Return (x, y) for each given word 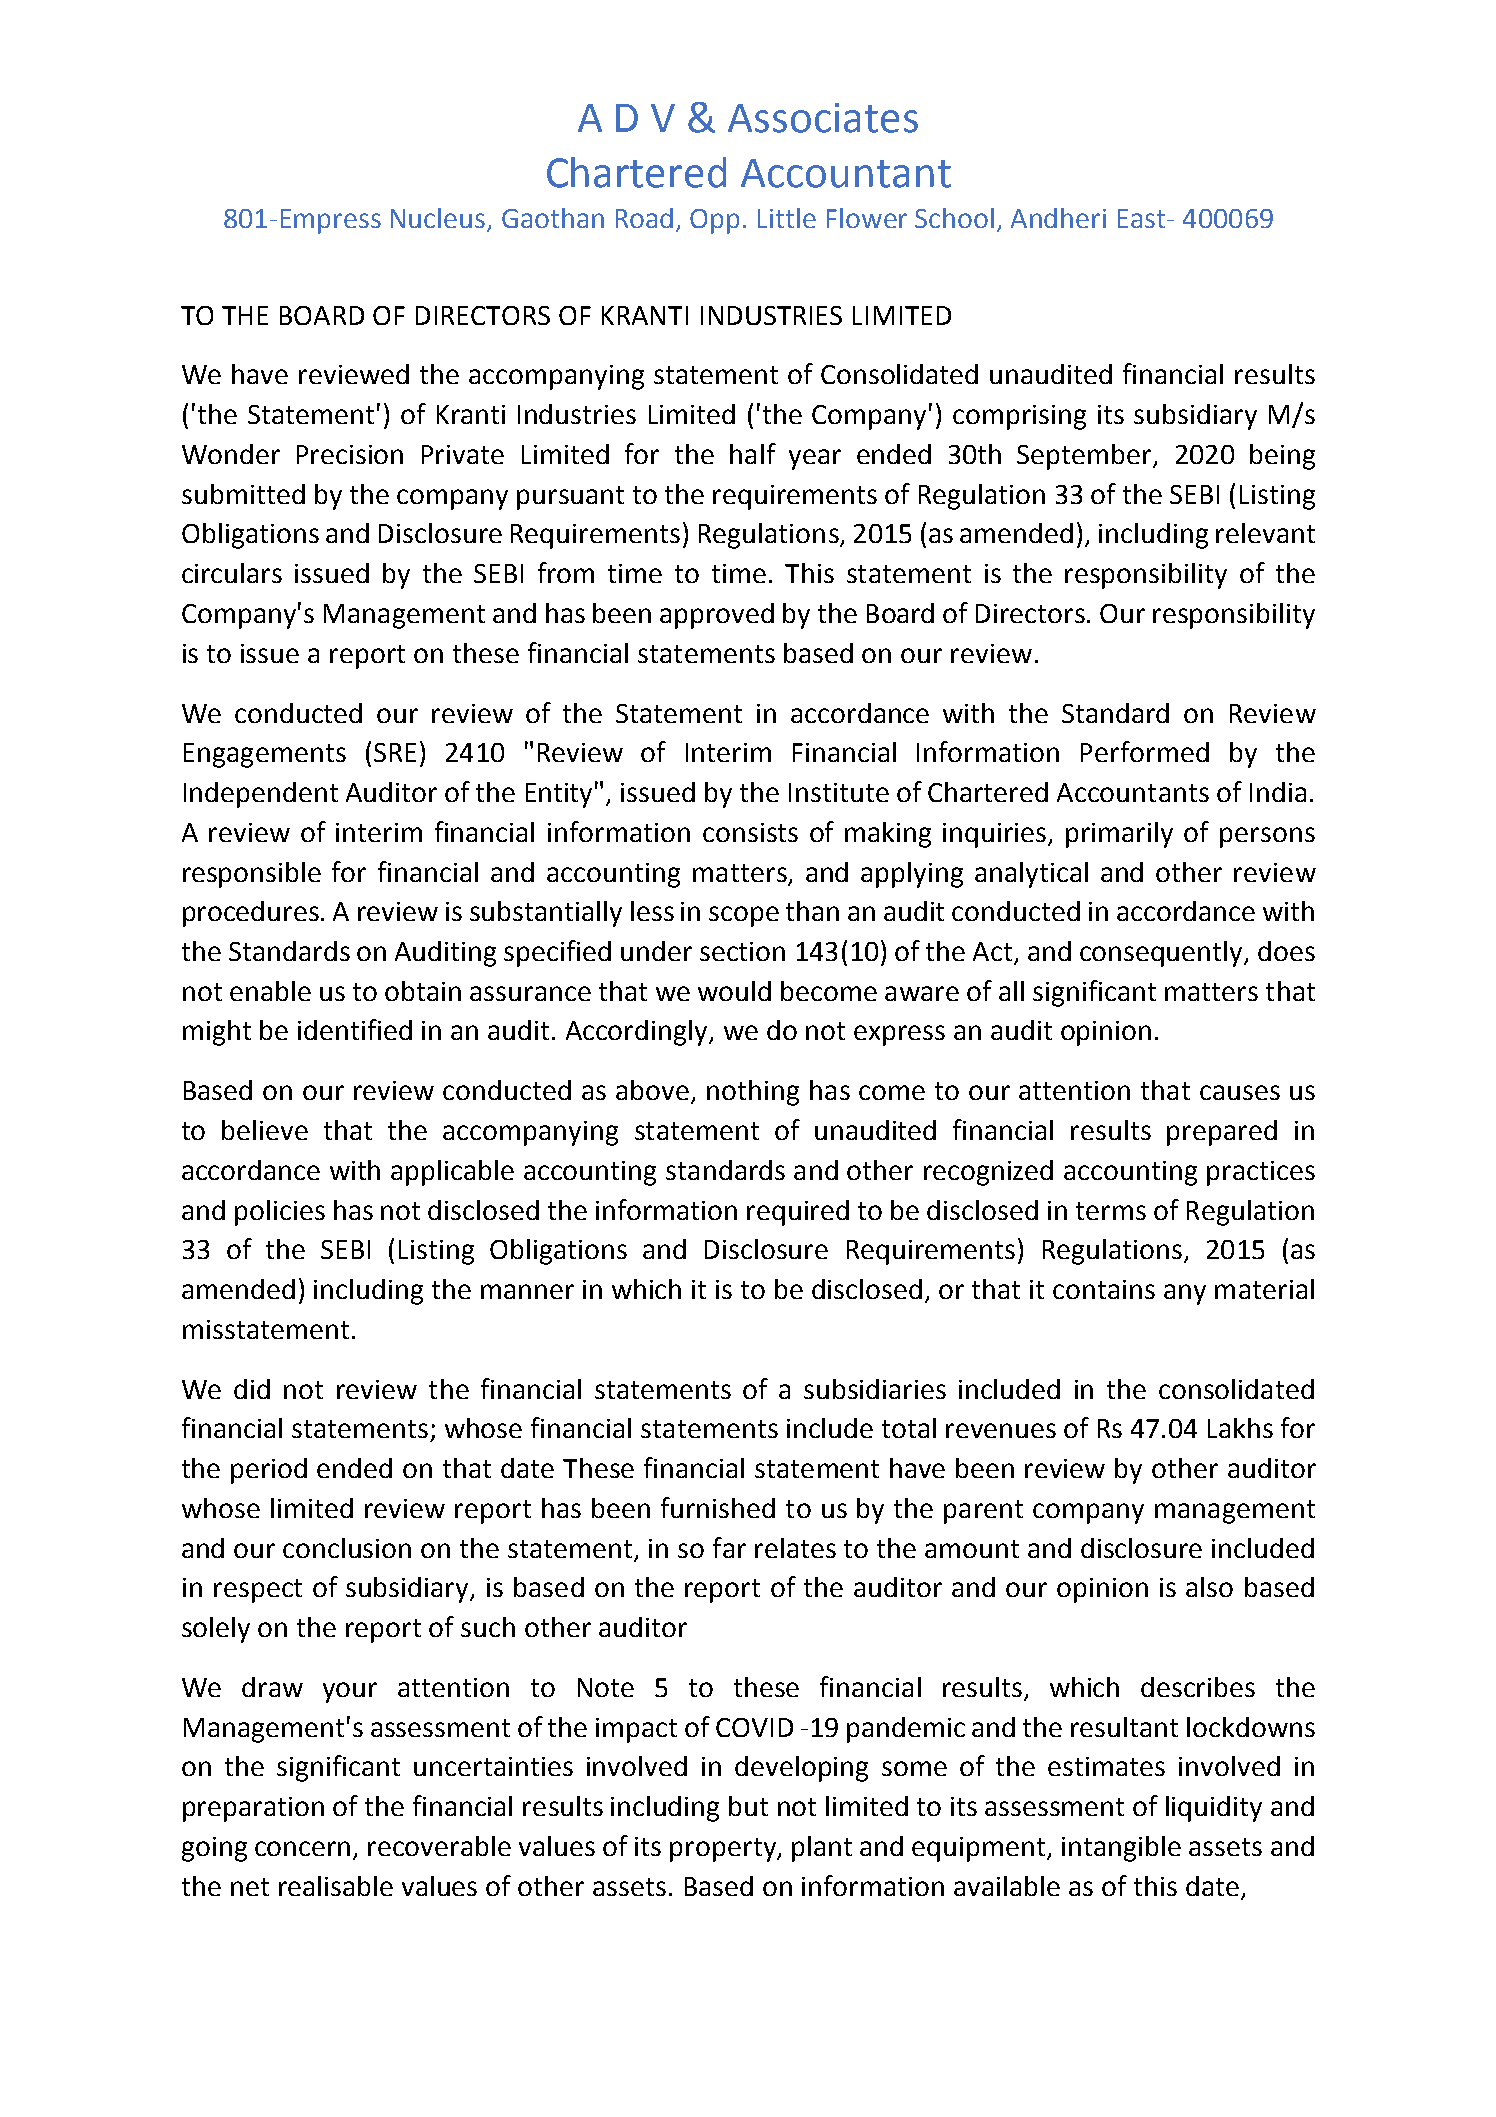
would (734, 991)
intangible (1121, 1849)
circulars (232, 573)
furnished (718, 1507)
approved (717, 616)
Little (787, 218)
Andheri (1058, 218)
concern (302, 1848)
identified (355, 1029)
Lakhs (1240, 1428)
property (724, 1850)
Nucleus (439, 219)
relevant (1265, 533)
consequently (1163, 954)
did (252, 1389)
